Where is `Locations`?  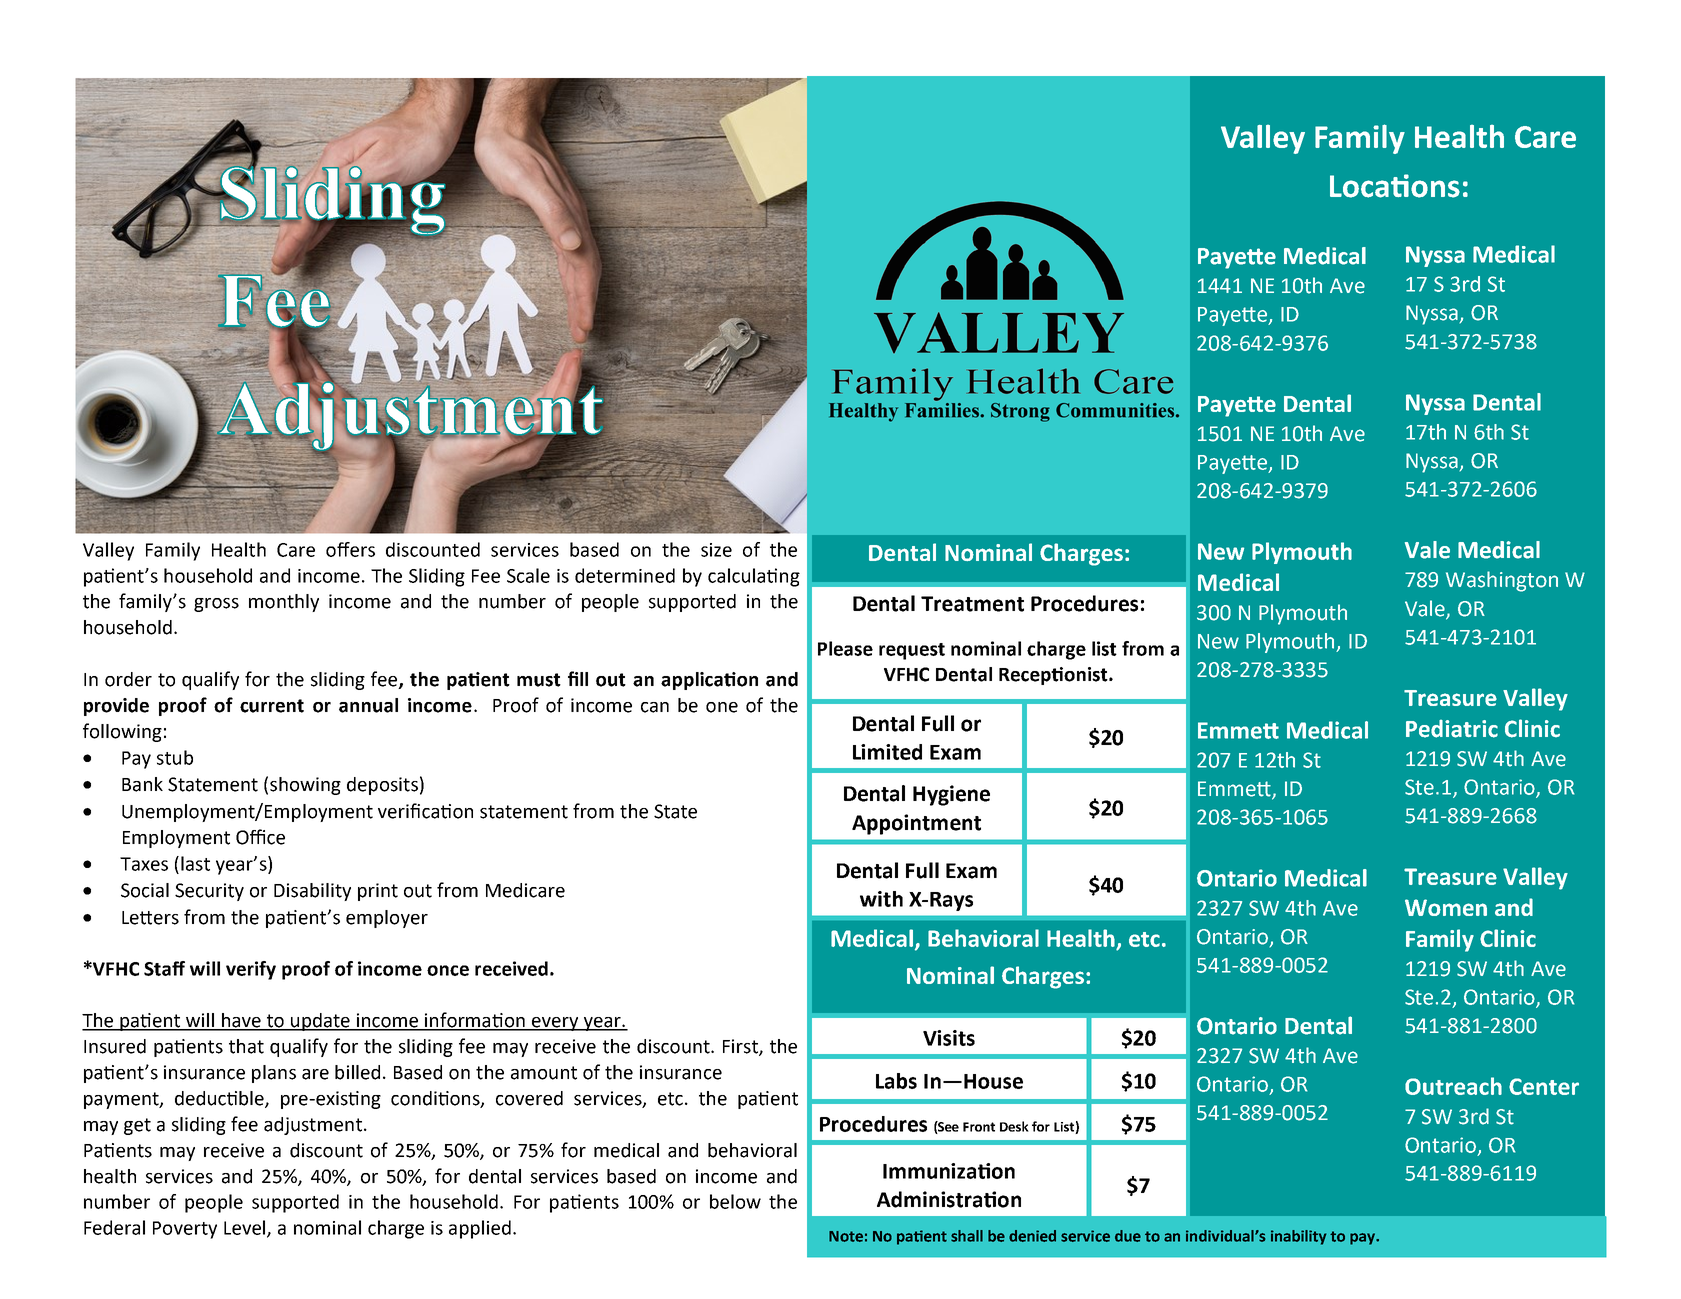
Locations is located at coordinates (1395, 186).
